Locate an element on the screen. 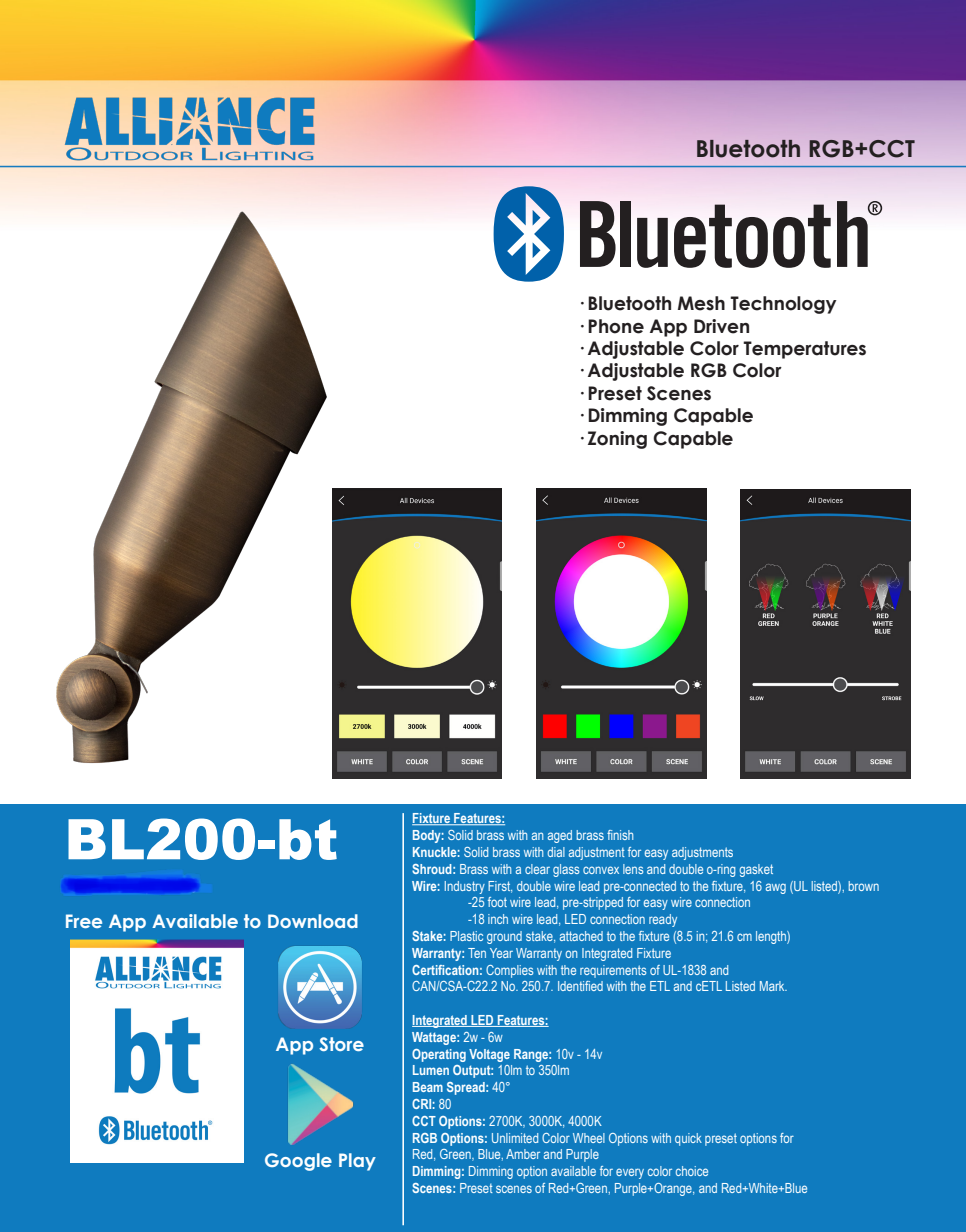 This screenshot has height=1232, width=966. Unlimited is located at coordinates (515, 1138).
